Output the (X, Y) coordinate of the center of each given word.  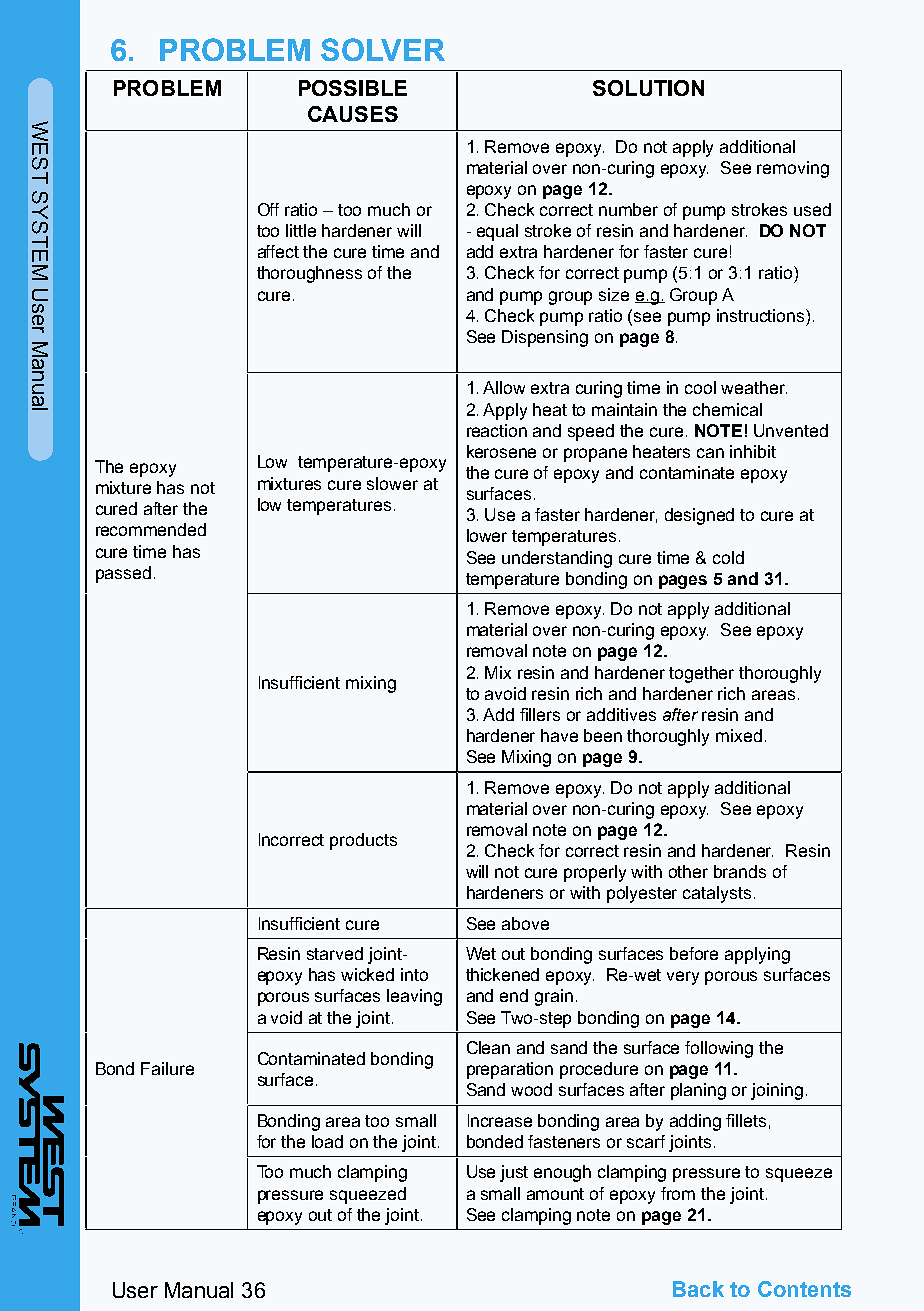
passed (123, 574)
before (694, 953)
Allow (504, 387)
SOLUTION (648, 88)
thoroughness (309, 274)
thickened (502, 974)
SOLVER (383, 49)
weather (754, 387)
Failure (167, 1068)
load (327, 1141)
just (514, 1173)
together (701, 674)
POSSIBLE (353, 88)
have (559, 735)
